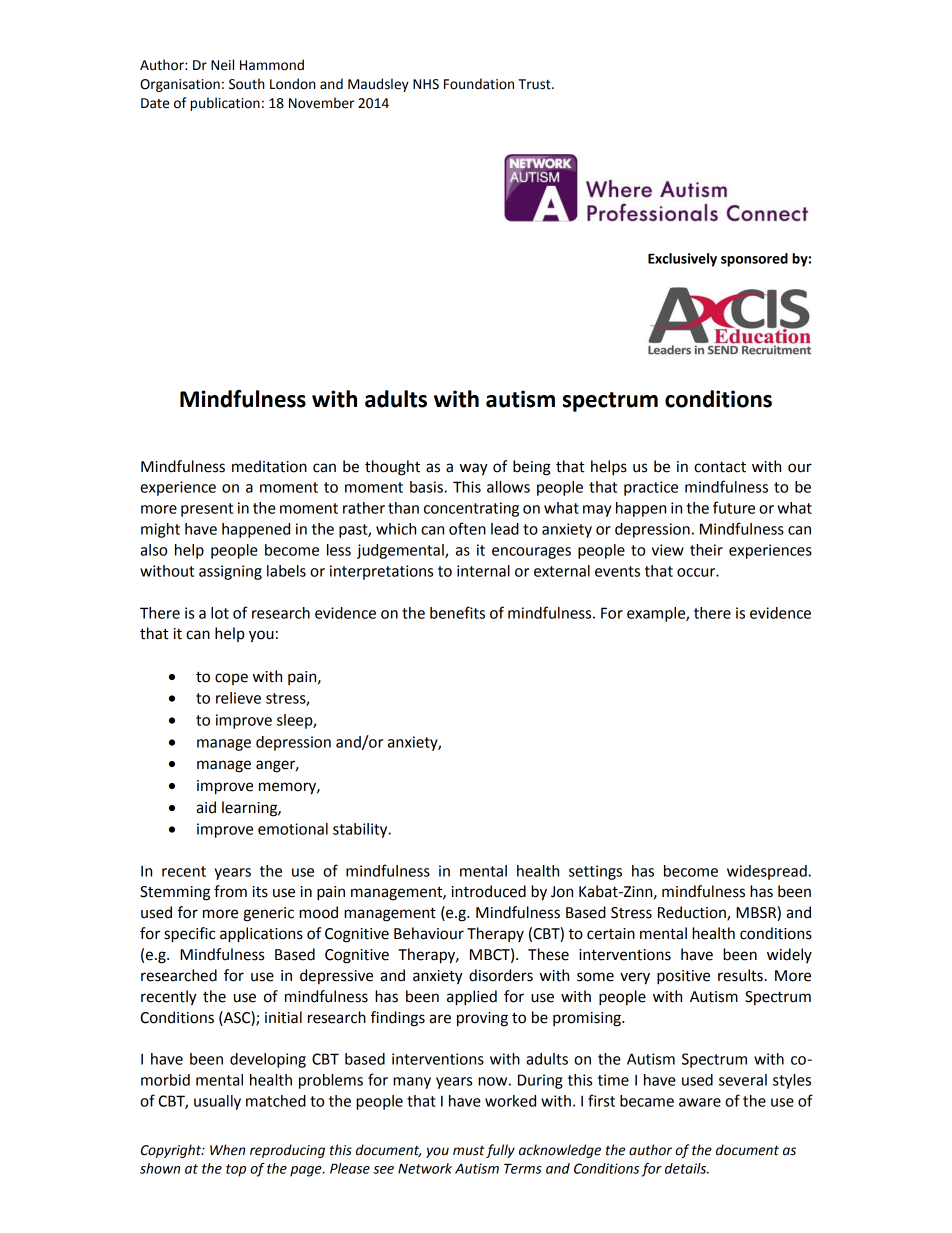 Image resolution: width=952 pixels, height=1233 pixels. Describe the element at coordinates (535, 84) in the page. I see `Trust` at that location.
